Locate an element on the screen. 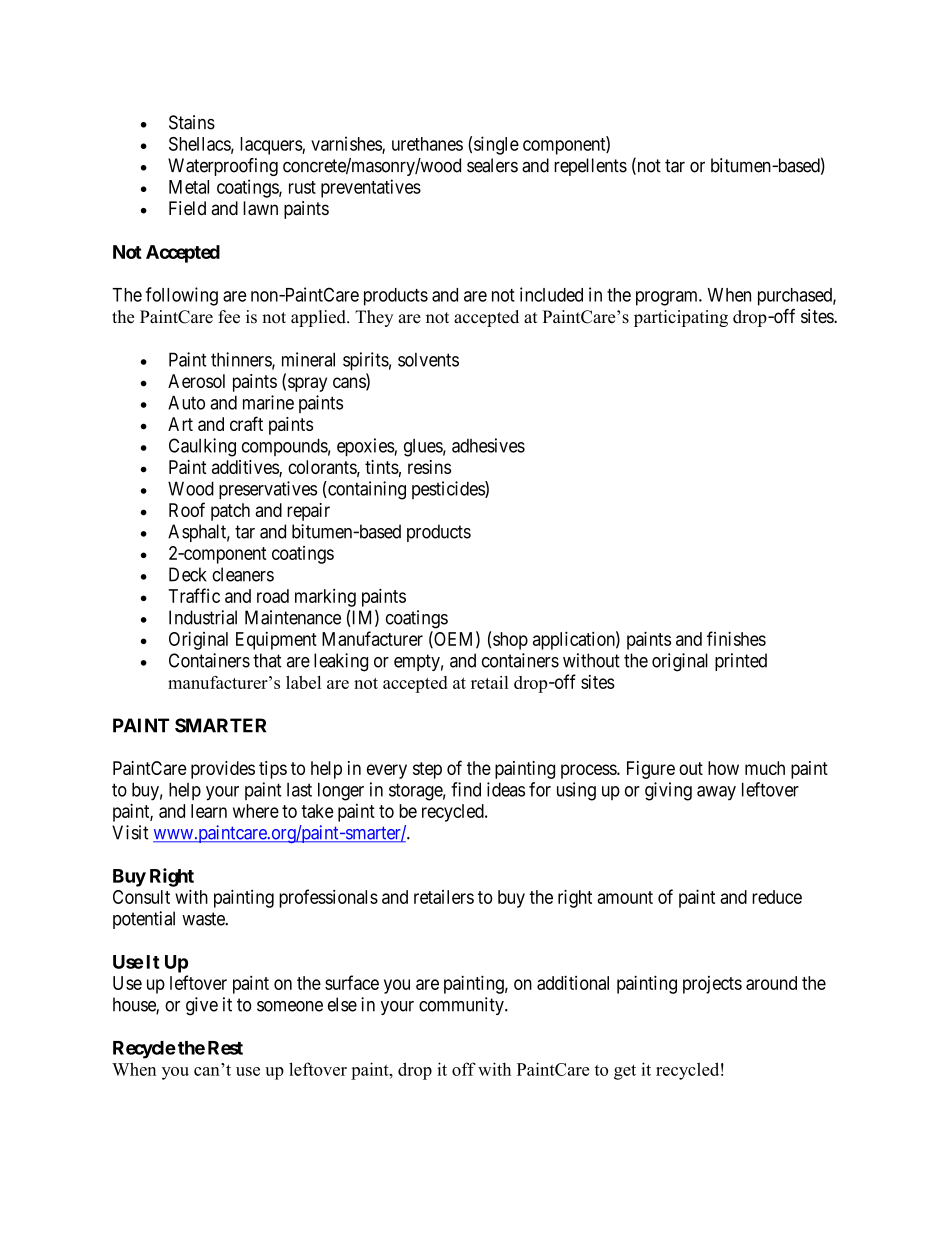  urethanes is located at coordinates (427, 144).
